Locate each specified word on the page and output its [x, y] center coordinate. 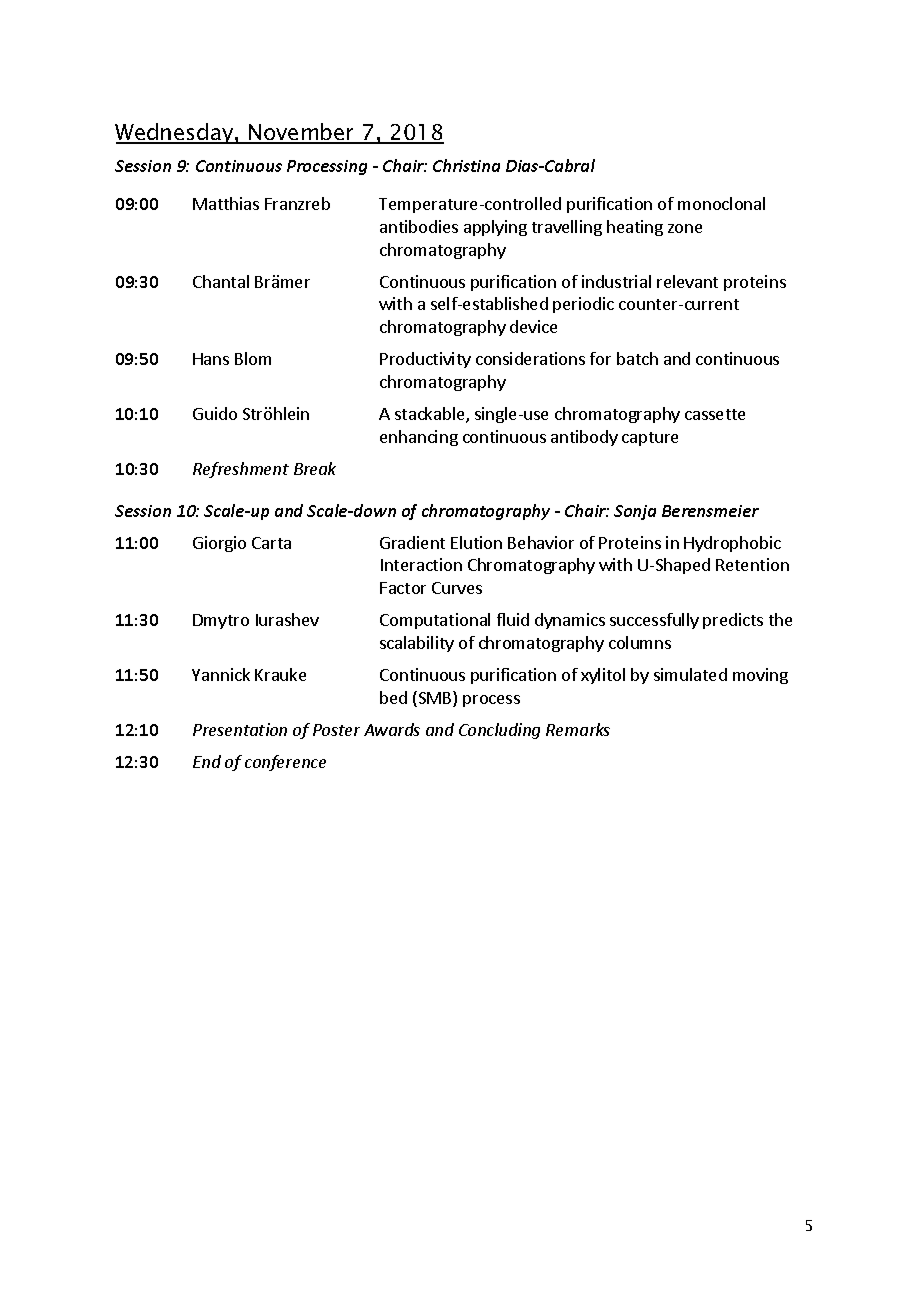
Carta [271, 543]
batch [637, 358]
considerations [530, 358]
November [302, 133]
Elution [476, 542]
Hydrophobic [732, 544]
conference [285, 763]
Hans [211, 359]
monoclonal [721, 203]
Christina [466, 165]
